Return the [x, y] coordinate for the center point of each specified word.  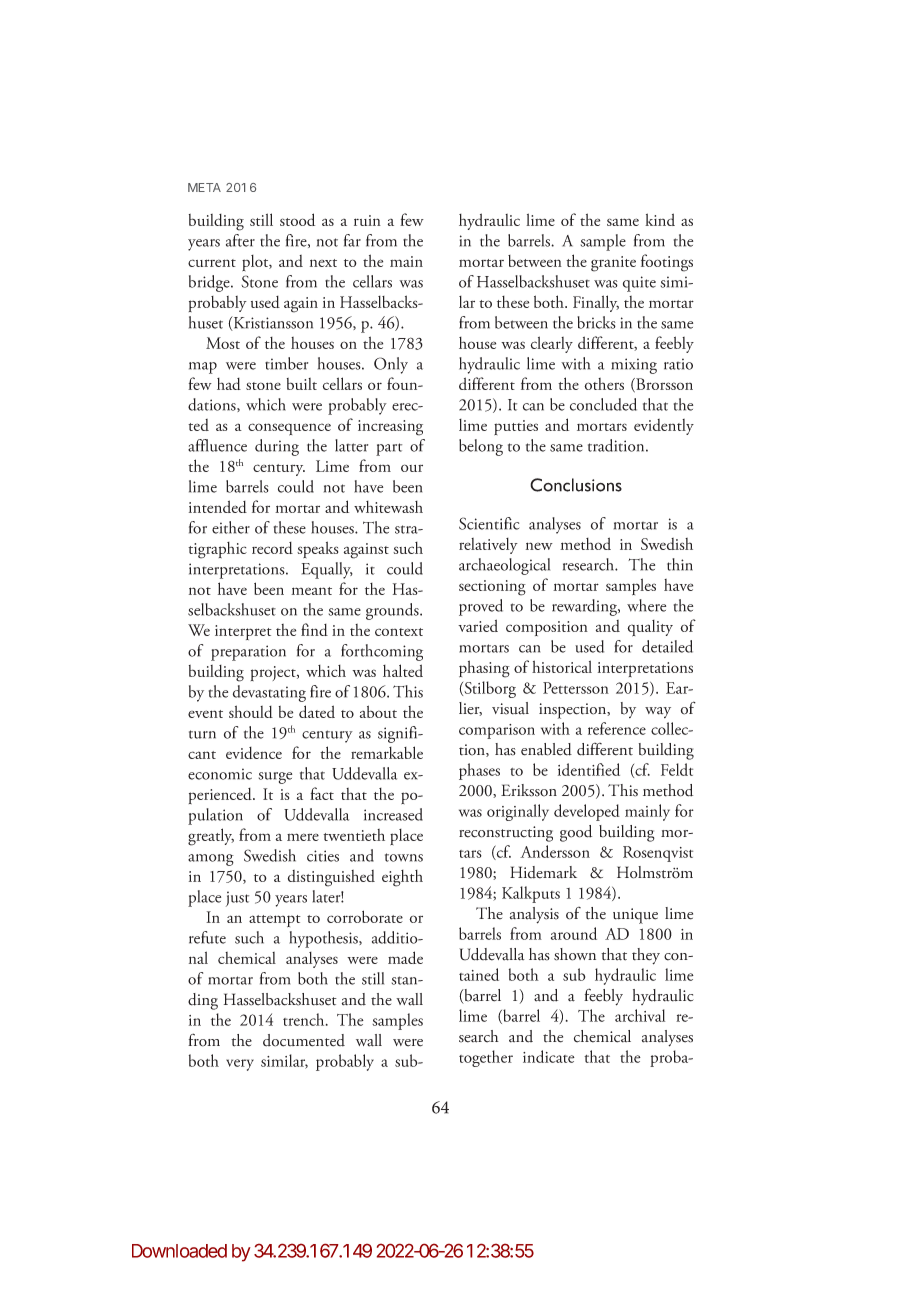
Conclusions [576, 485]
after [240, 240]
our [412, 468]
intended [218, 506]
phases [479, 771]
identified [589, 769]
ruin [367, 220]
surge [275, 778]
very [240, 1065]
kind [660, 219]
